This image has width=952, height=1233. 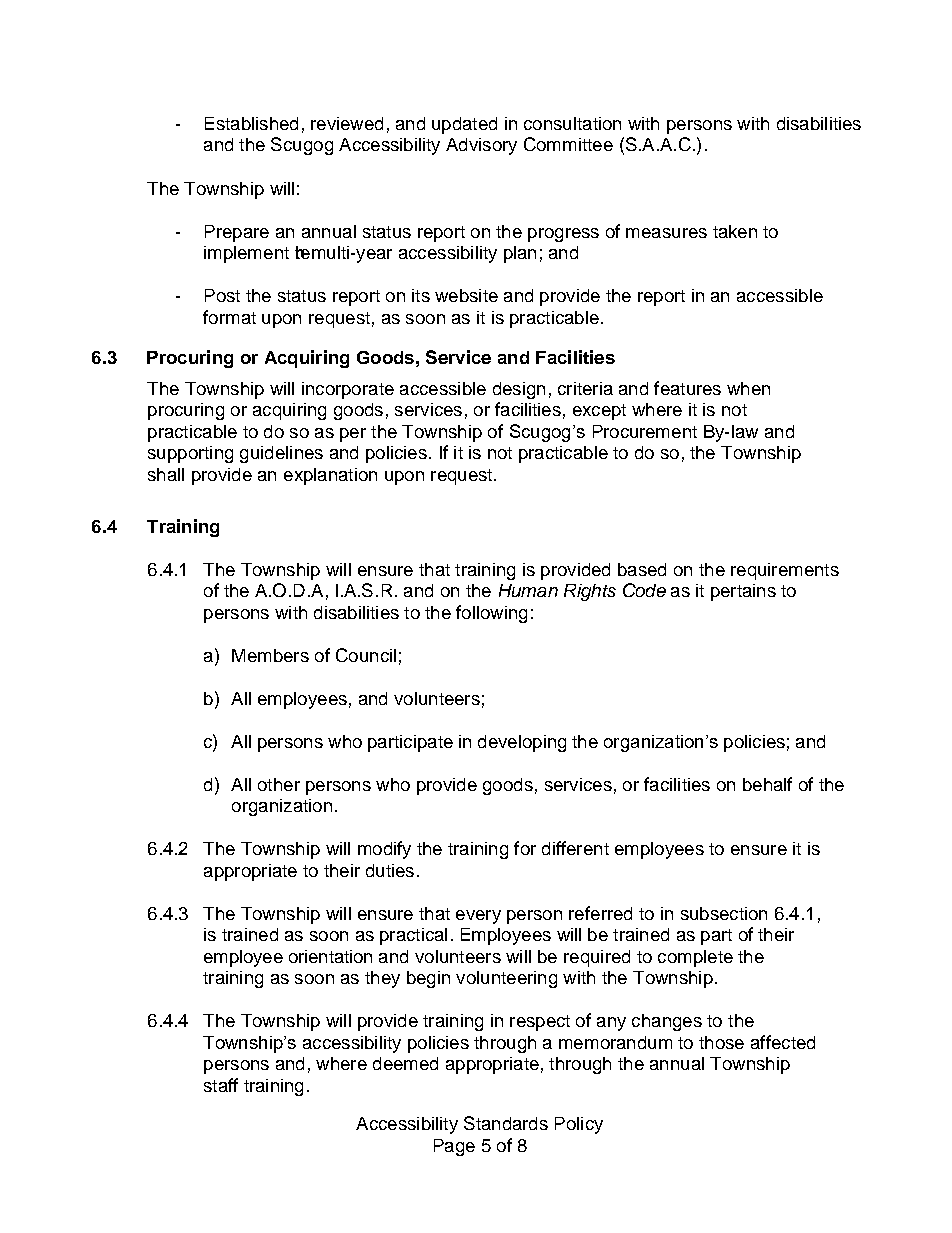 I want to click on pertains, so click(x=743, y=592).
